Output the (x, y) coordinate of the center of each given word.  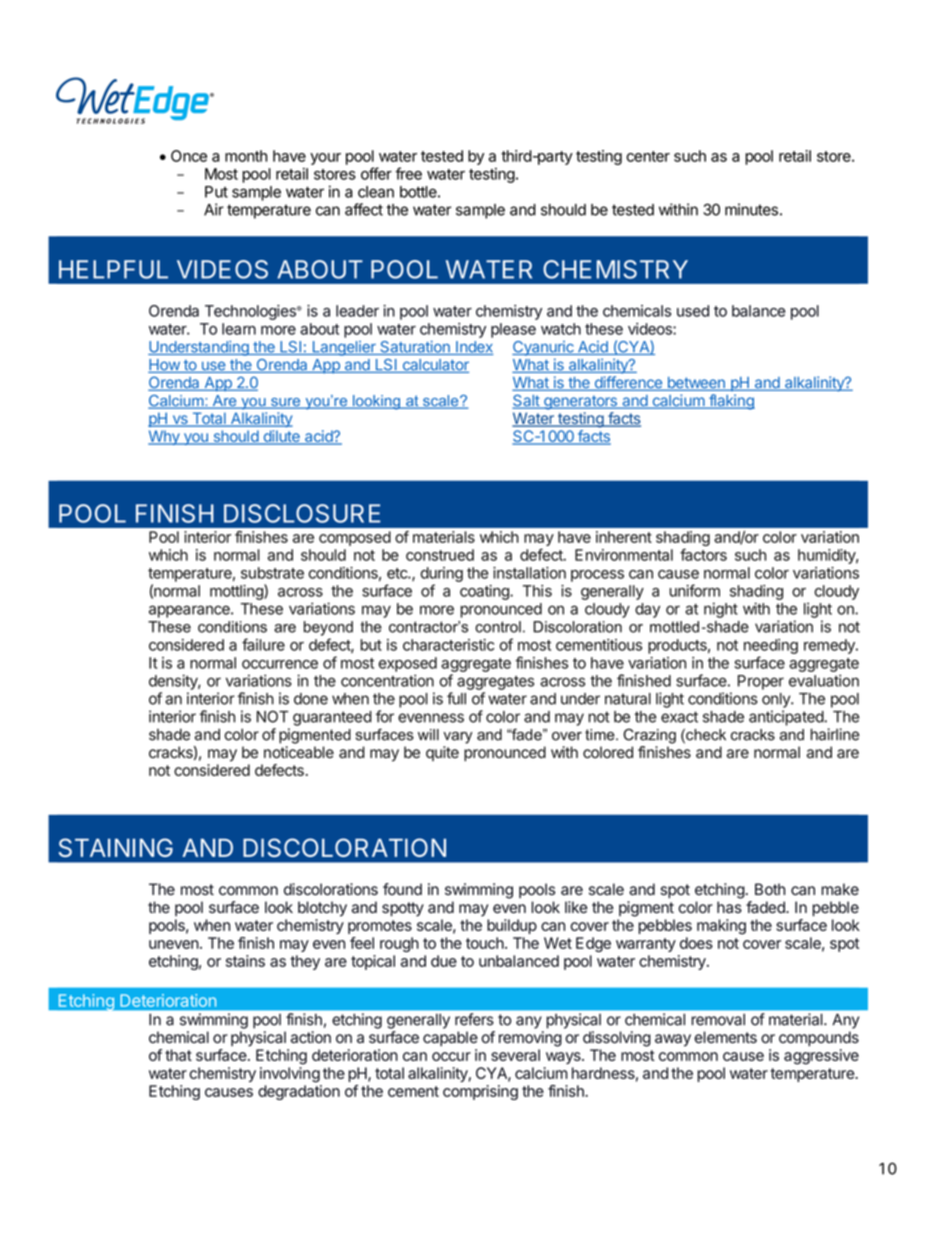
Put (216, 192)
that (178, 1055)
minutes (751, 209)
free (408, 173)
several (515, 1055)
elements (725, 1037)
